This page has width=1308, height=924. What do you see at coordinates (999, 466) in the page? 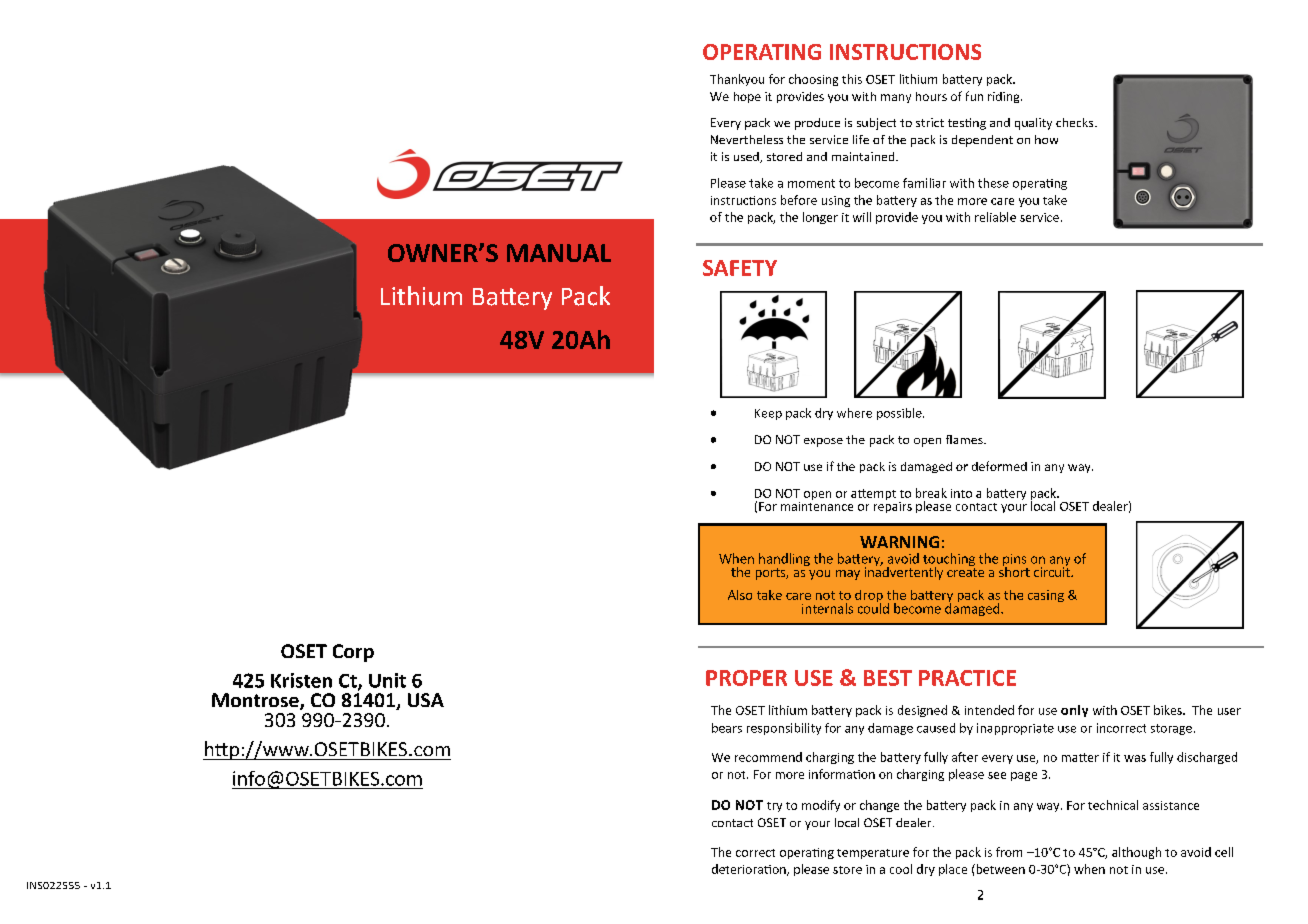
I see `deformed` at bounding box center [999, 466].
